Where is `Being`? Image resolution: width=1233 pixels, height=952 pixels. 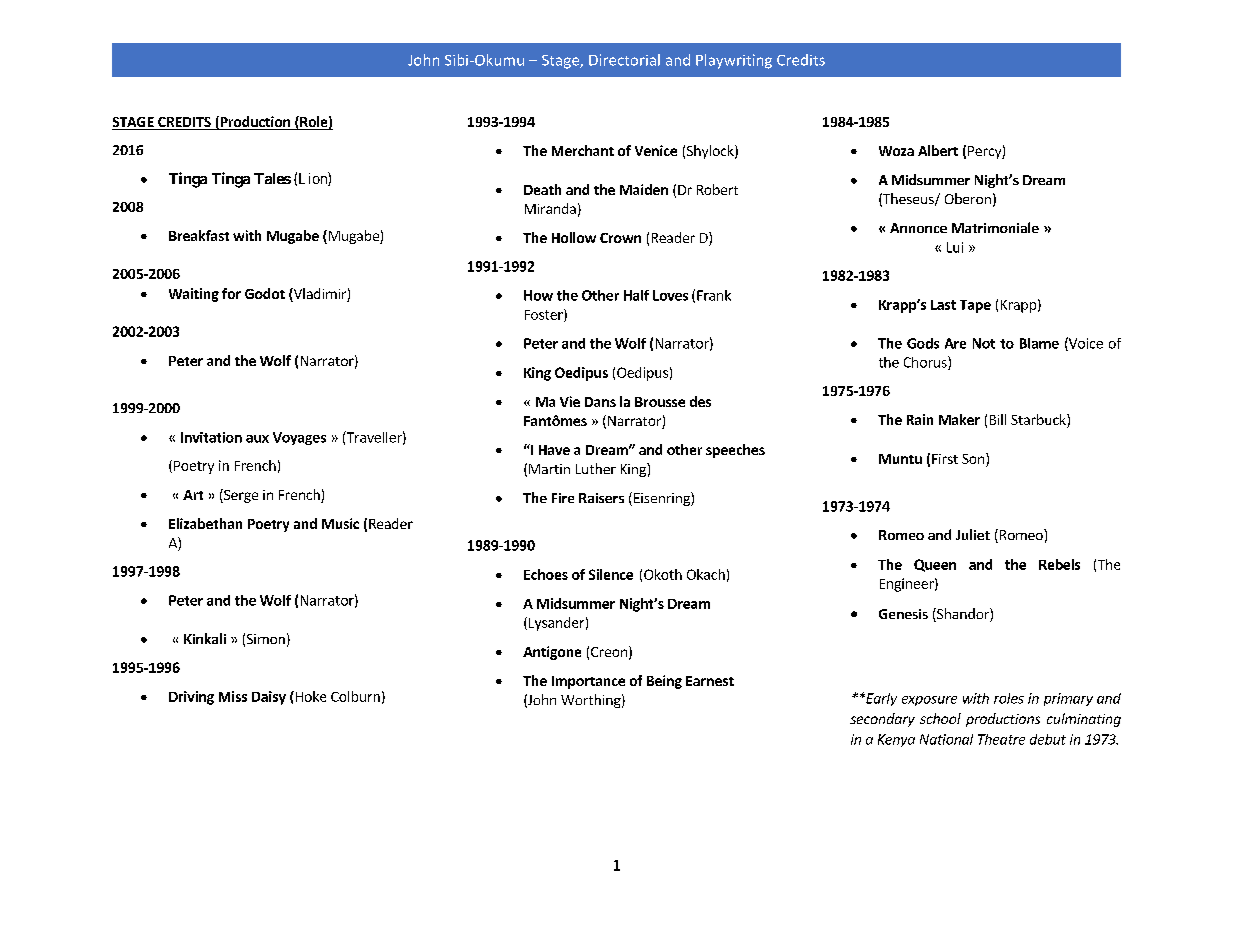
Being is located at coordinates (664, 682).
